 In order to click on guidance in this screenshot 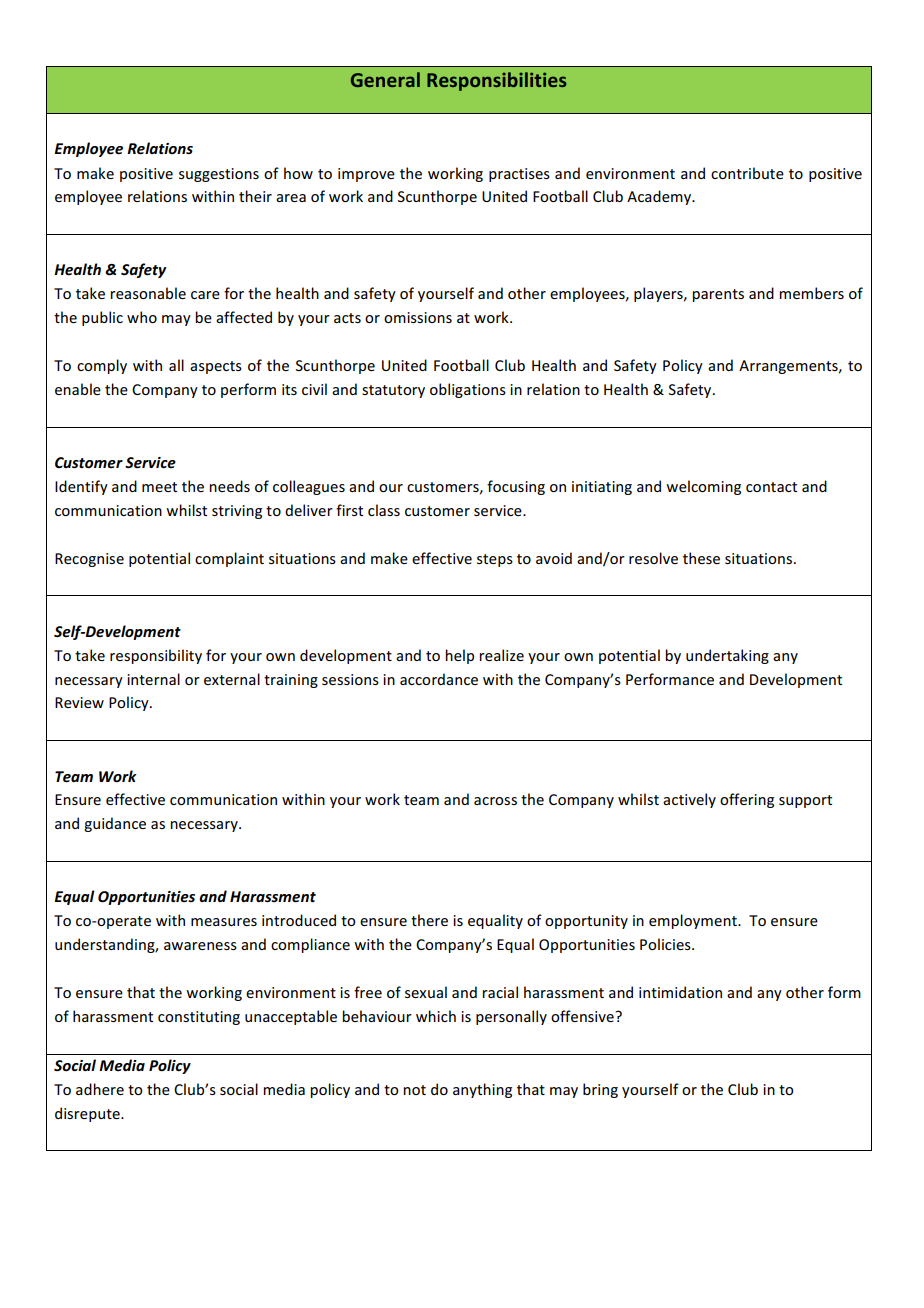, I will do `click(115, 824)`.
